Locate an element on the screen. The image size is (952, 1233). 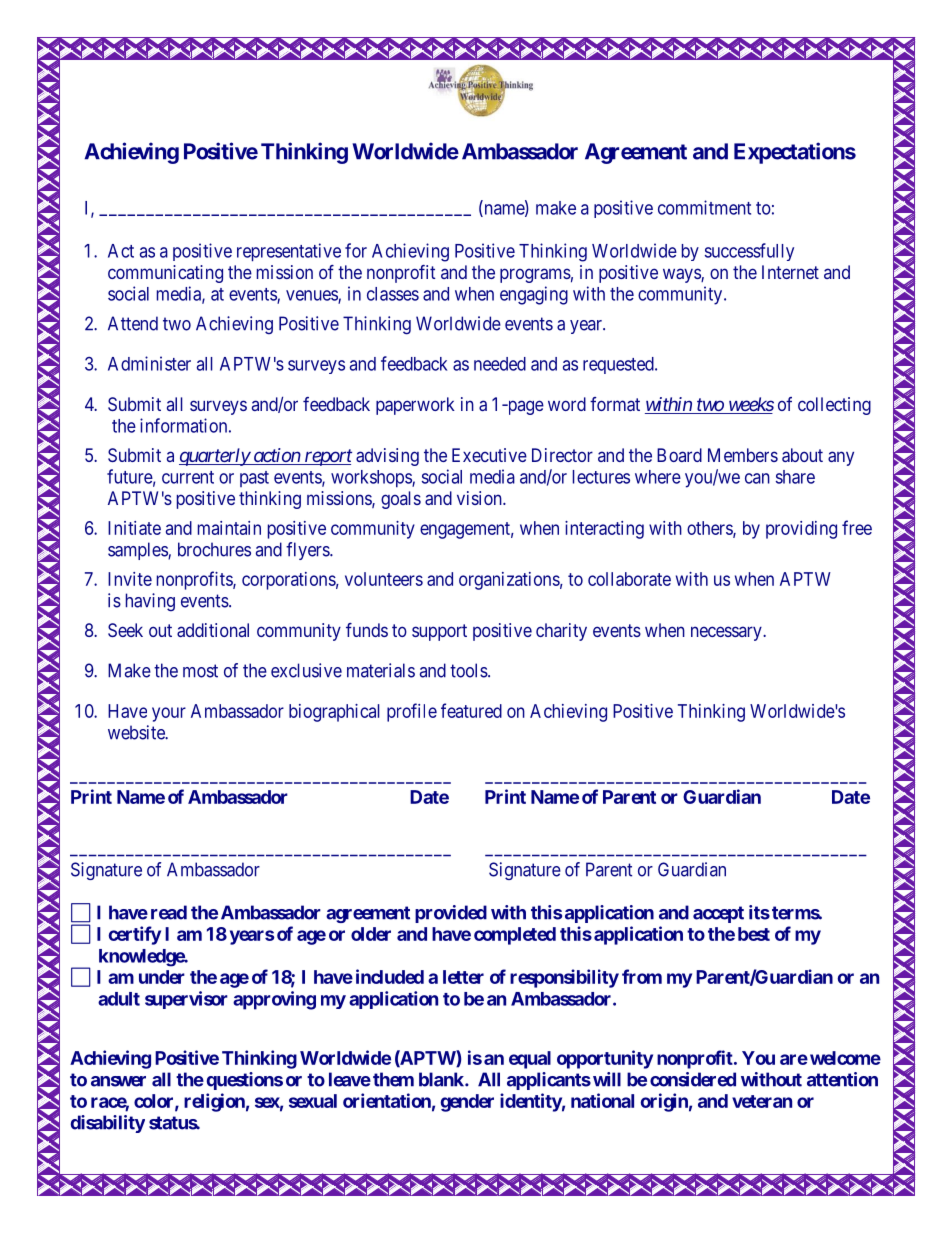
successfully is located at coordinates (749, 252).
